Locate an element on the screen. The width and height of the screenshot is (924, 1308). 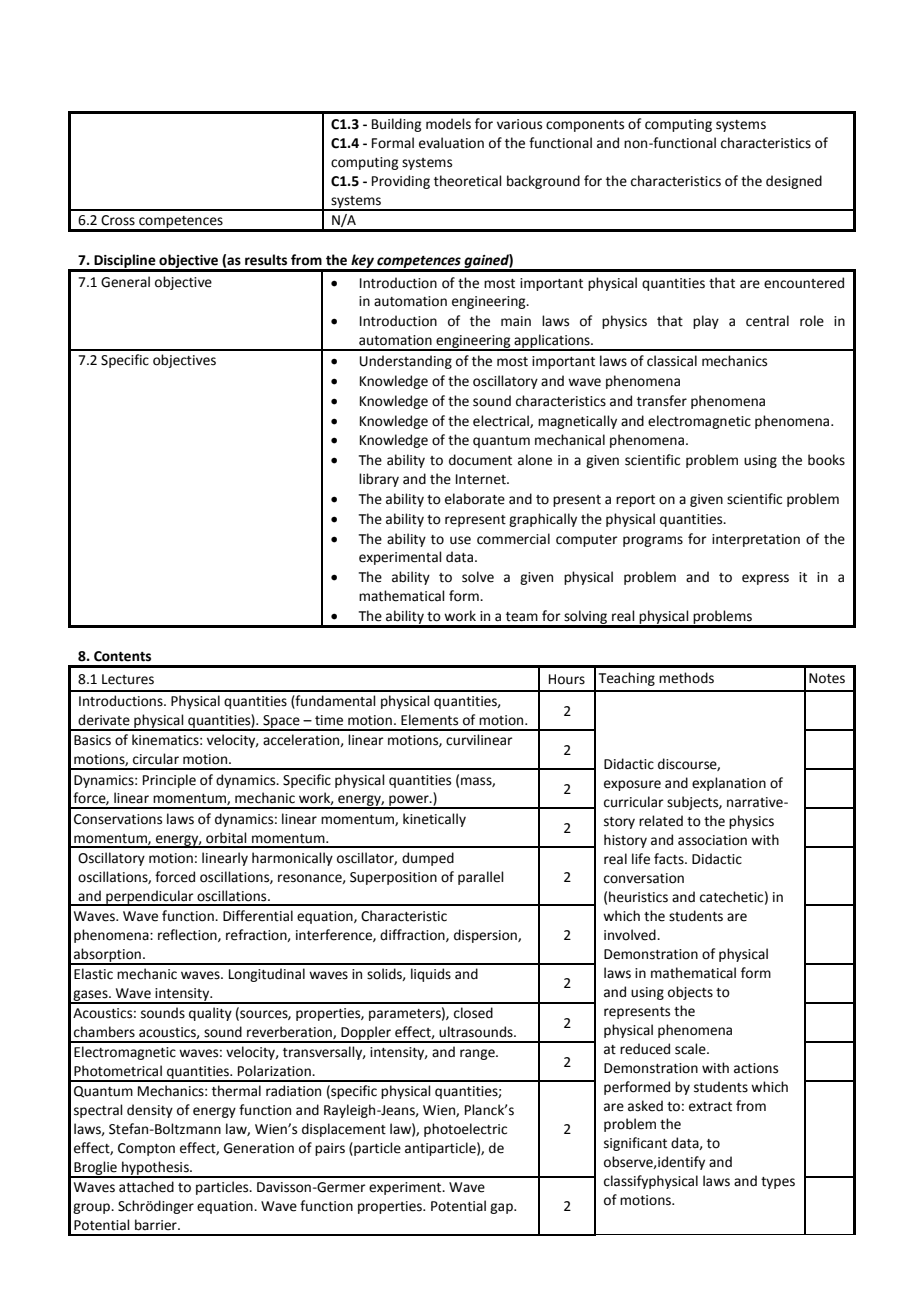
Principle is located at coordinates (169, 781).
